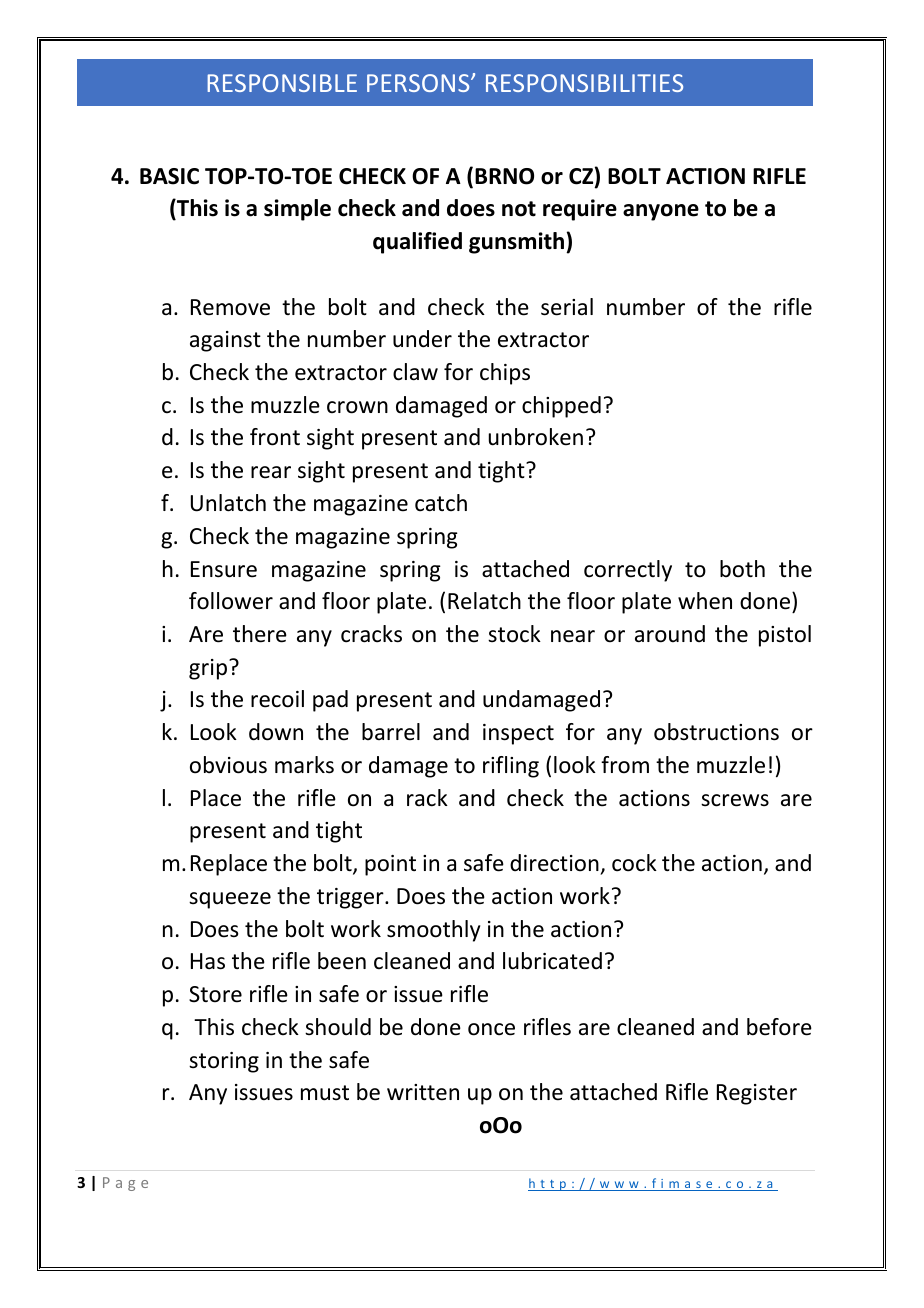  Describe the element at coordinates (742, 569) in the image. I see `both` at that location.
